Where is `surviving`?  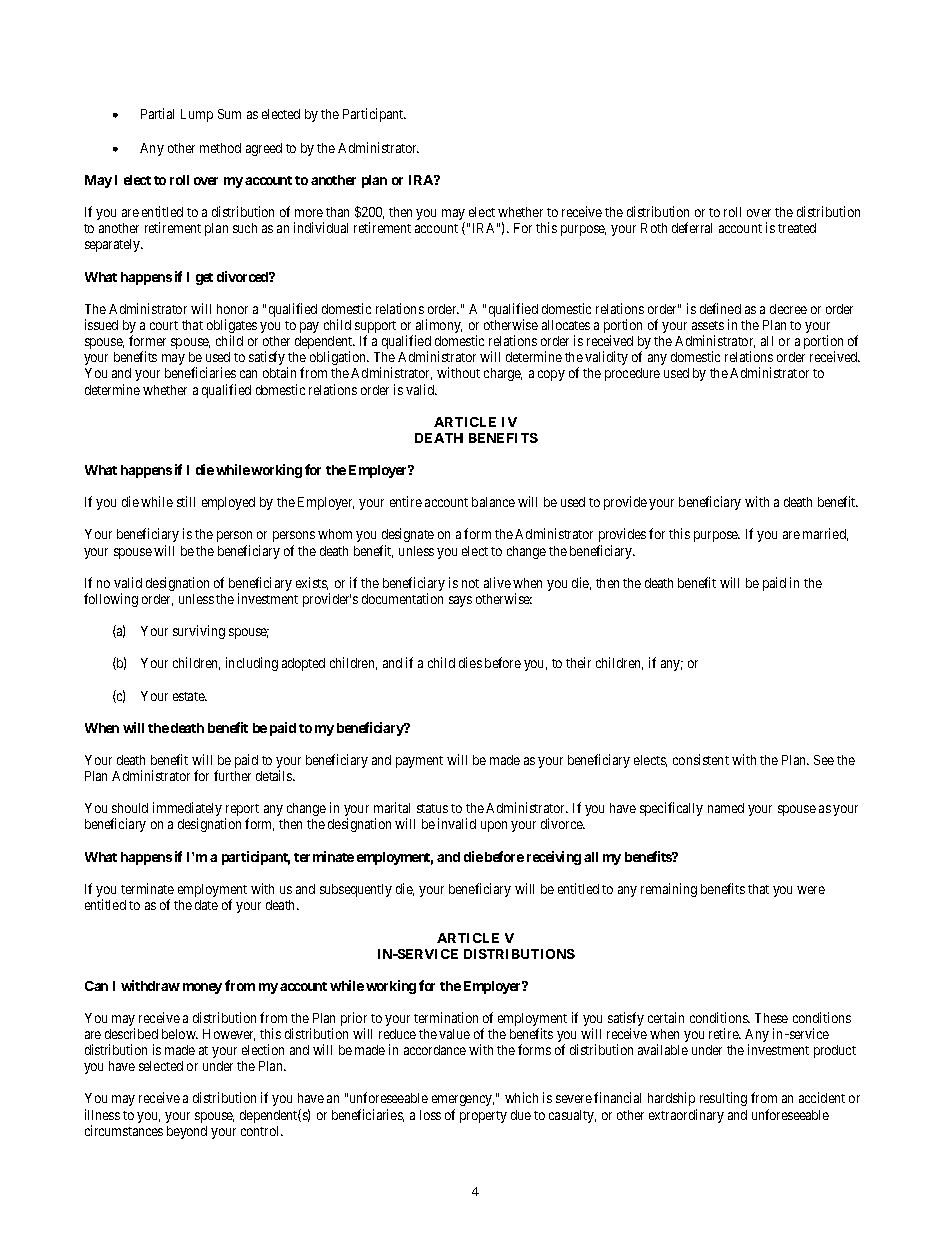 surviving is located at coordinates (199, 632).
